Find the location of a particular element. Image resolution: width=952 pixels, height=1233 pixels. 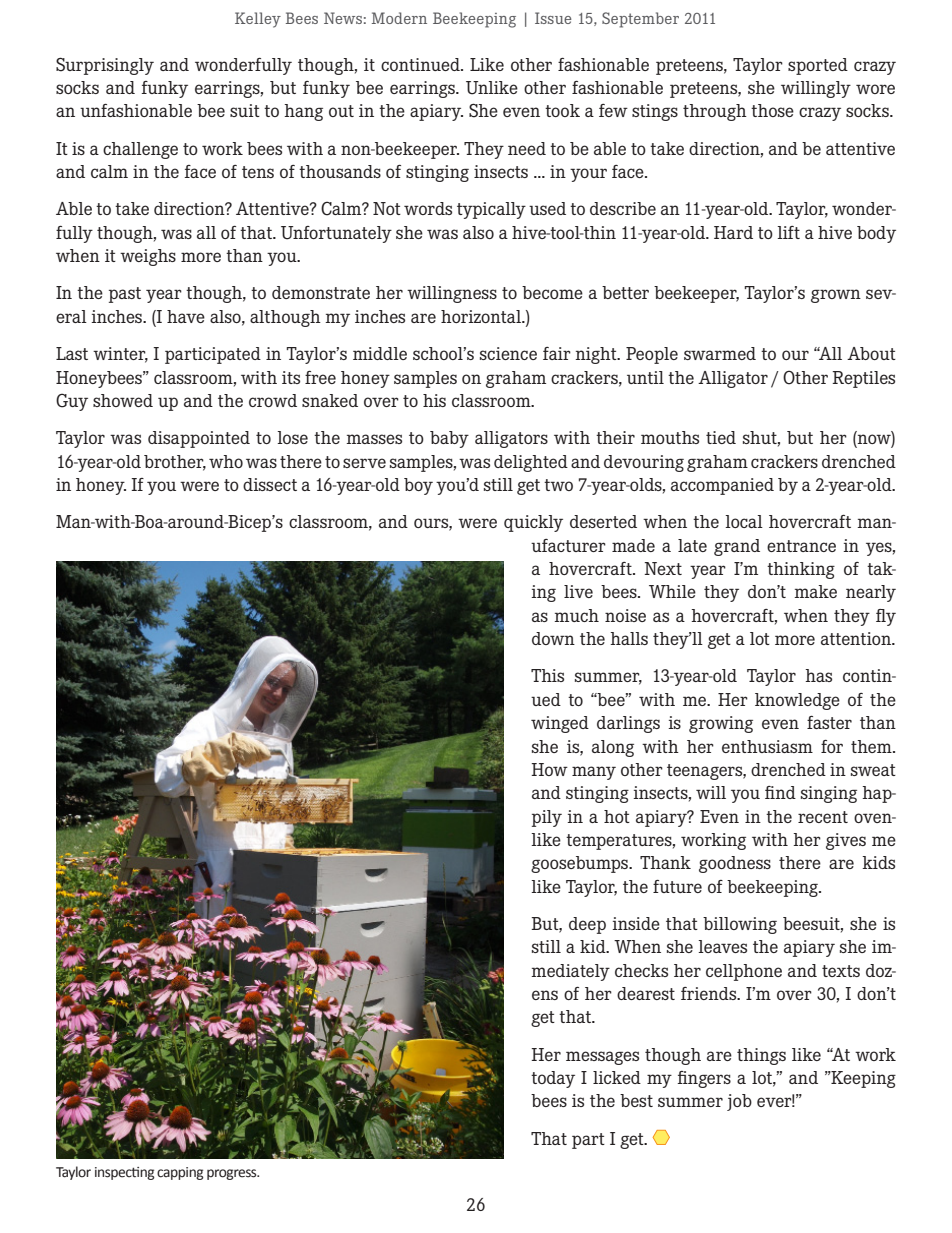

make is located at coordinates (815, 591).
